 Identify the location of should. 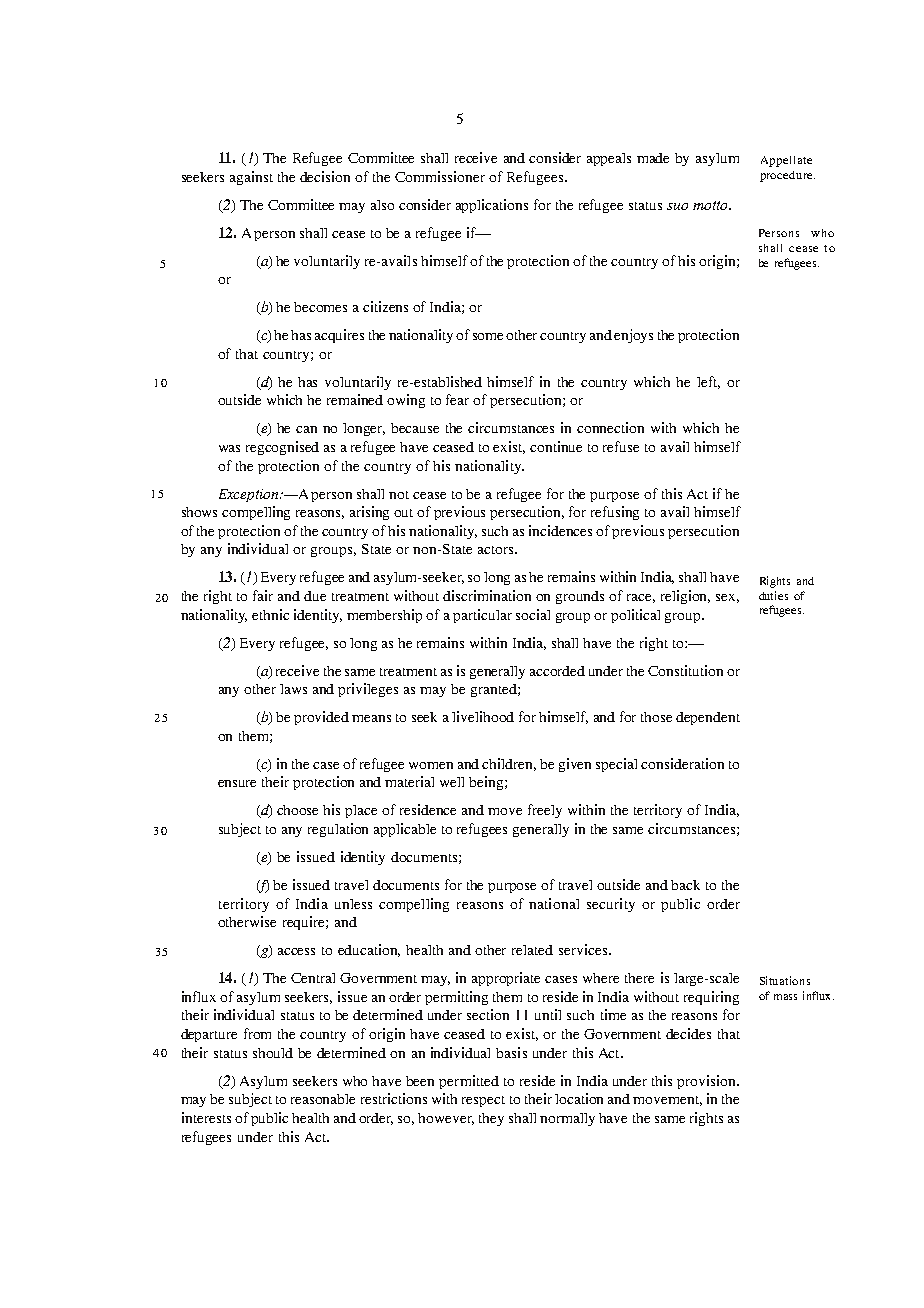
(273, 1053).
